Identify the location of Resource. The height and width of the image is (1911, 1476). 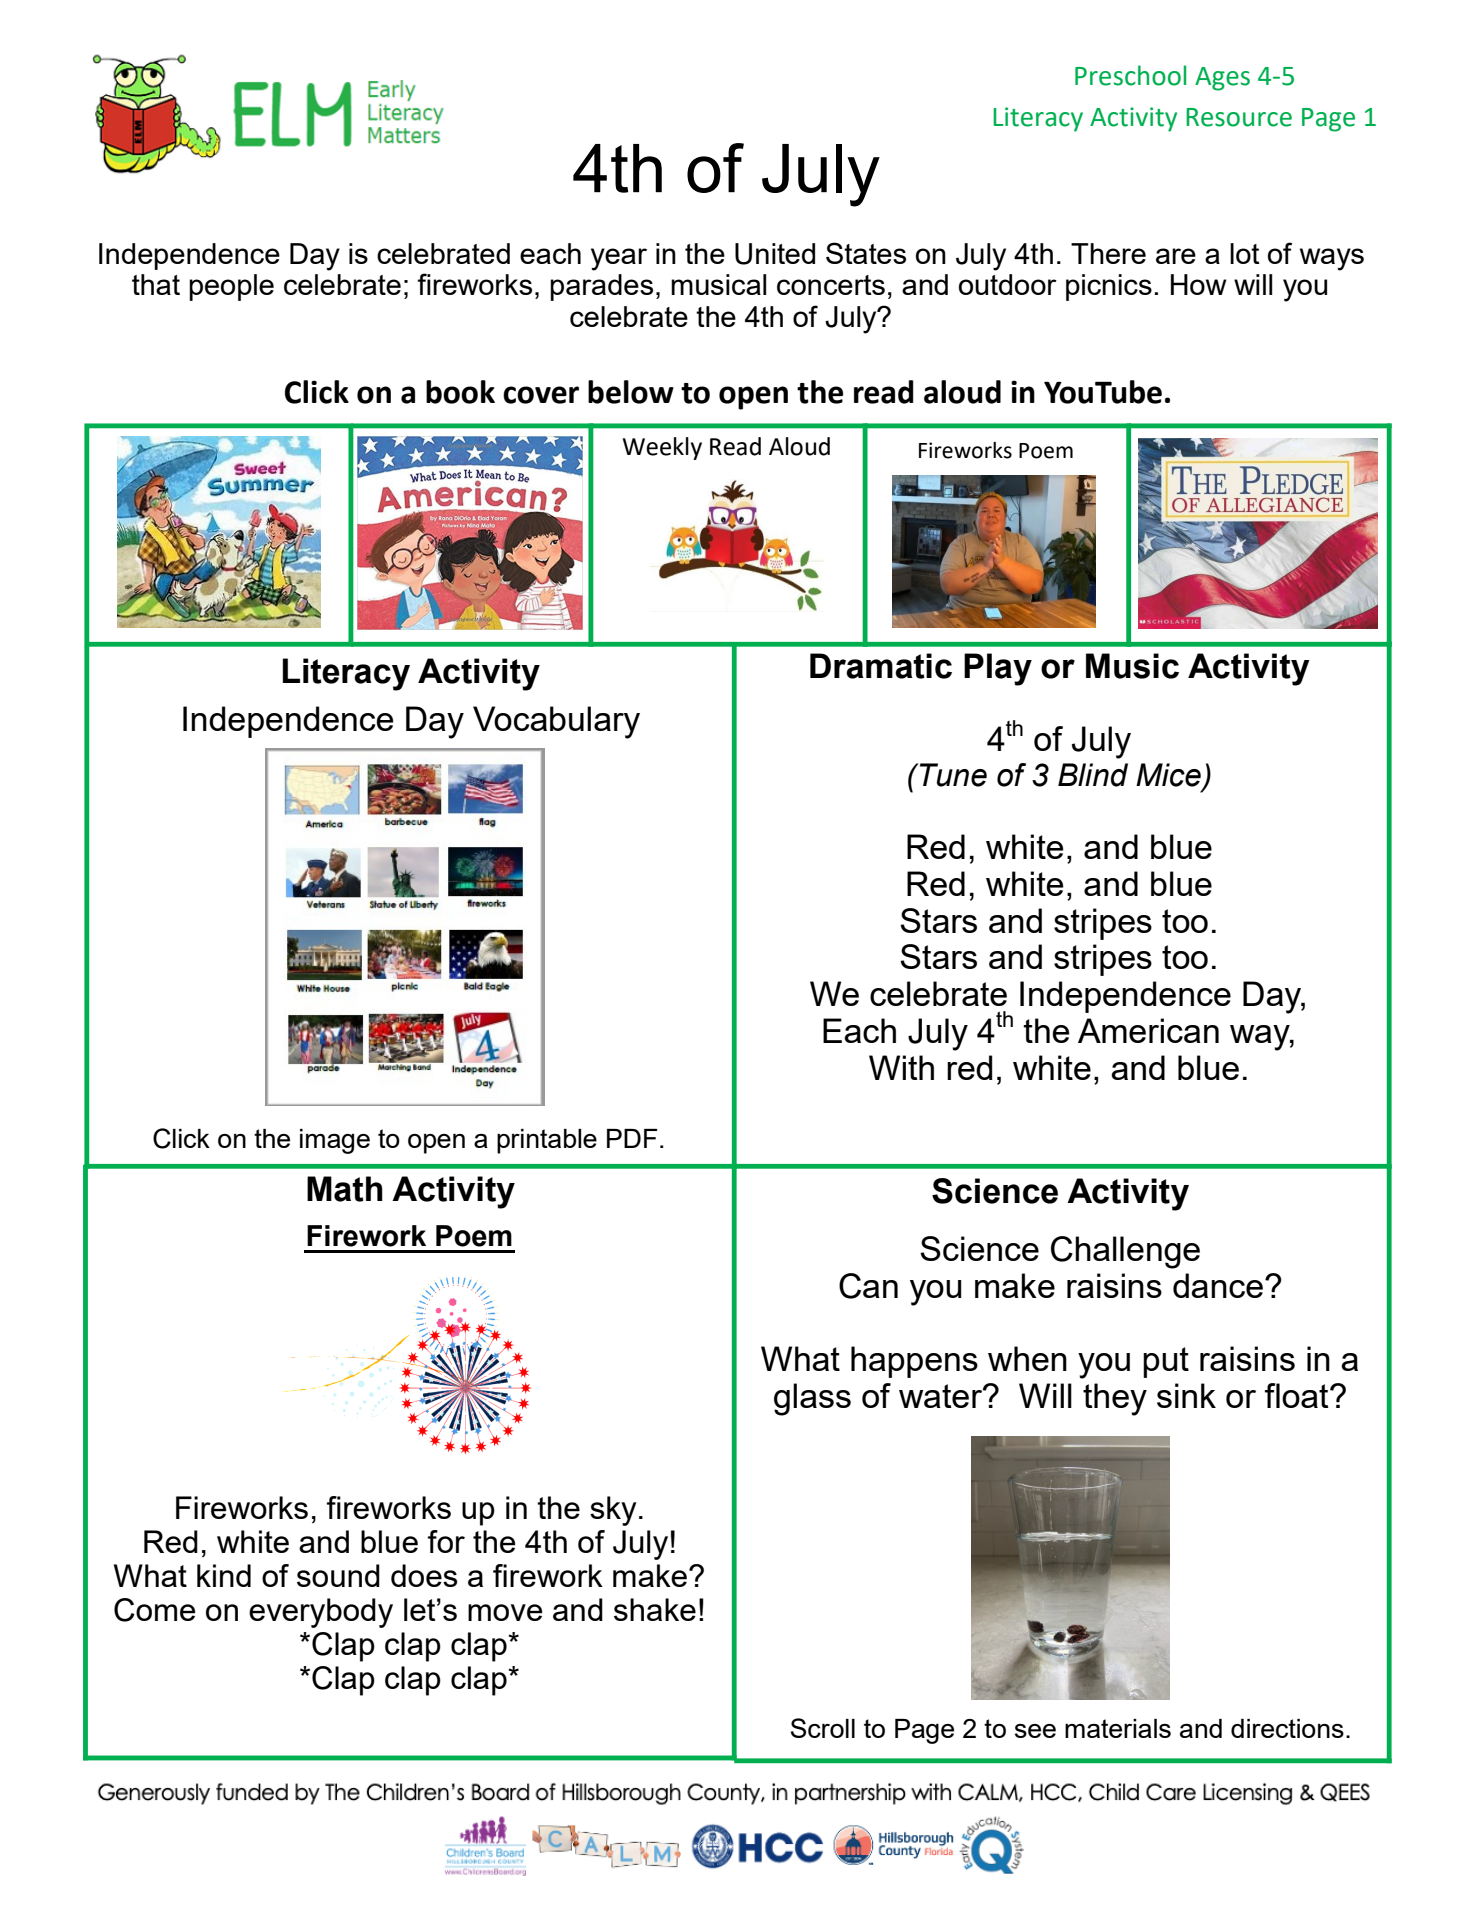
(1239, 117).
